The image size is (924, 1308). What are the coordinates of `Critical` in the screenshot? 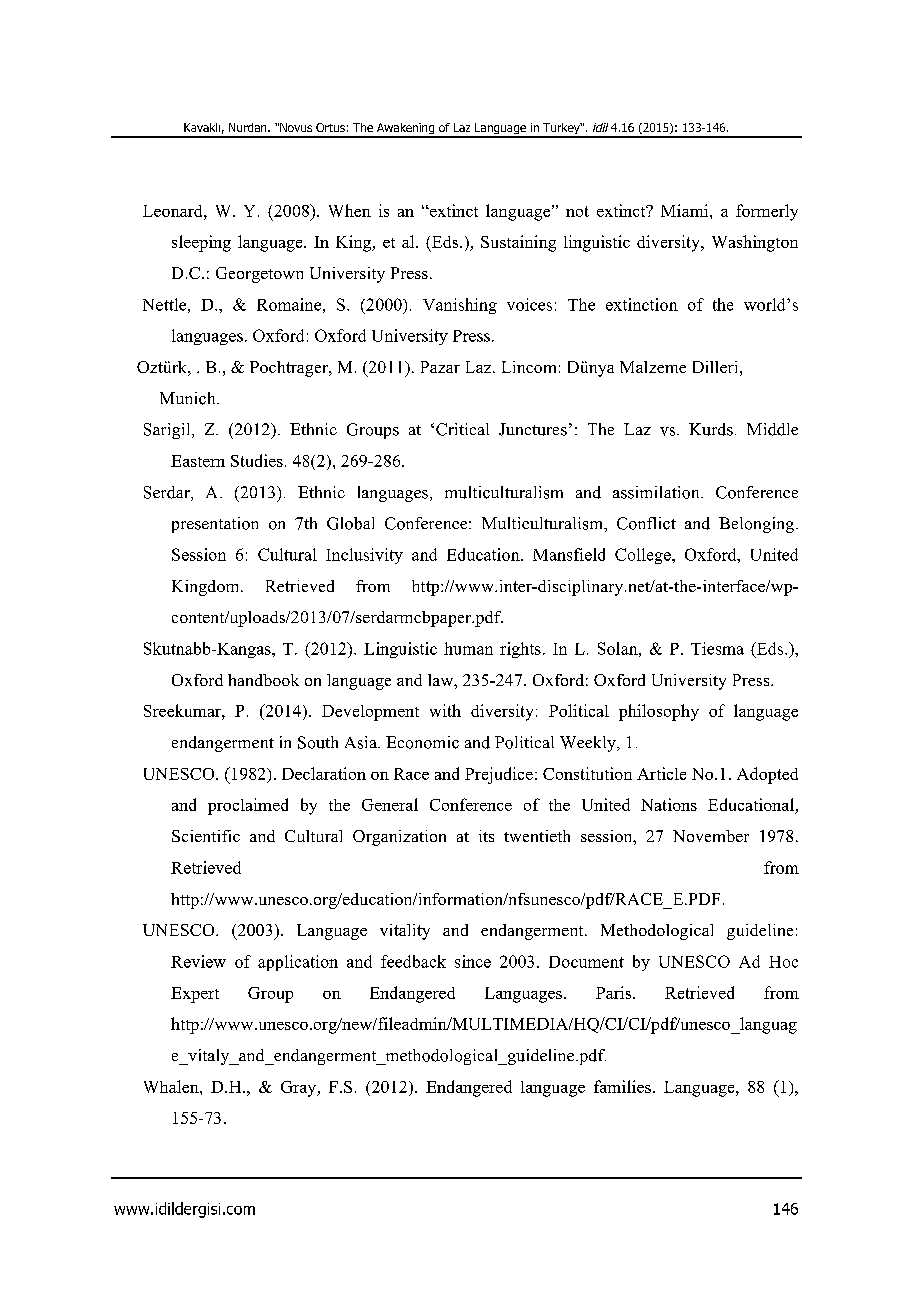 It's located at (462, 429).
